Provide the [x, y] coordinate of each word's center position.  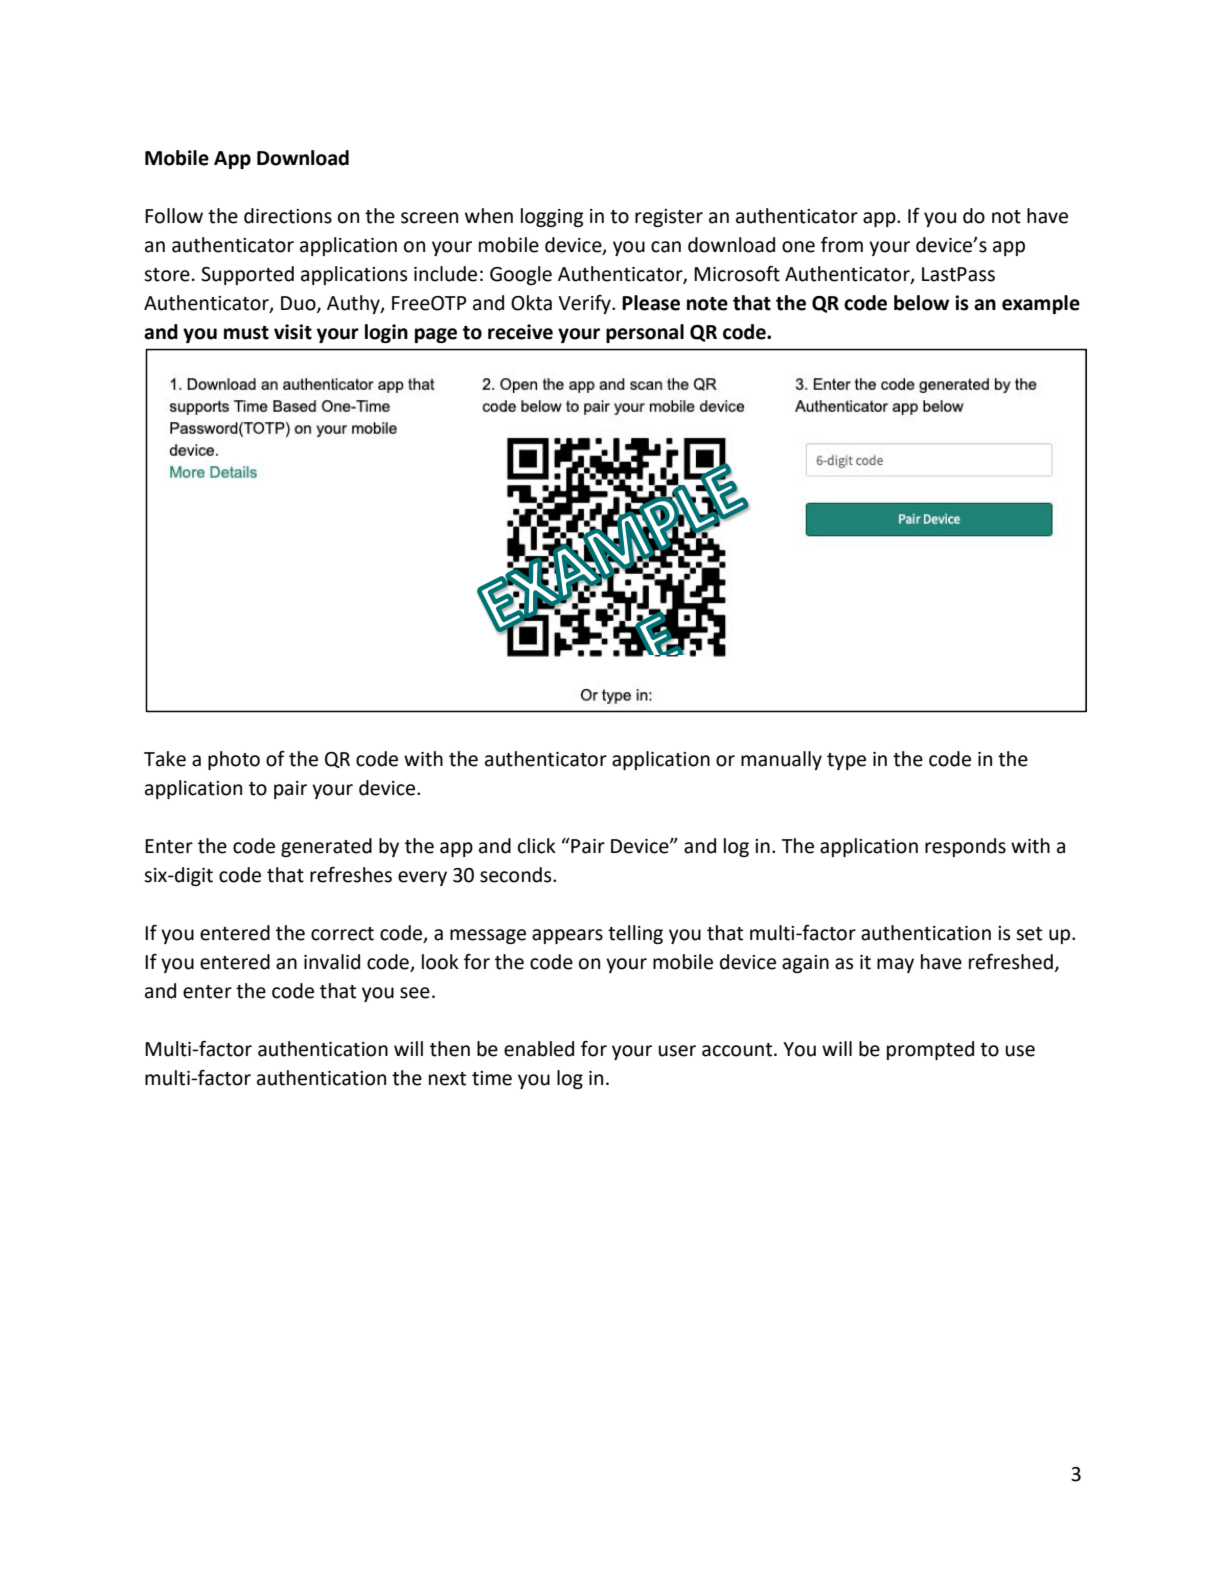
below [921, 303]
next [447, 1079]
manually [781, 760]
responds [965, 847]
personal [645, 333]
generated [326, 847]
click [537, 846]
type [846, 761]
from [842, 245]
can [666, 247]
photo [234, 760]
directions [288, 216]
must [246, 333]
